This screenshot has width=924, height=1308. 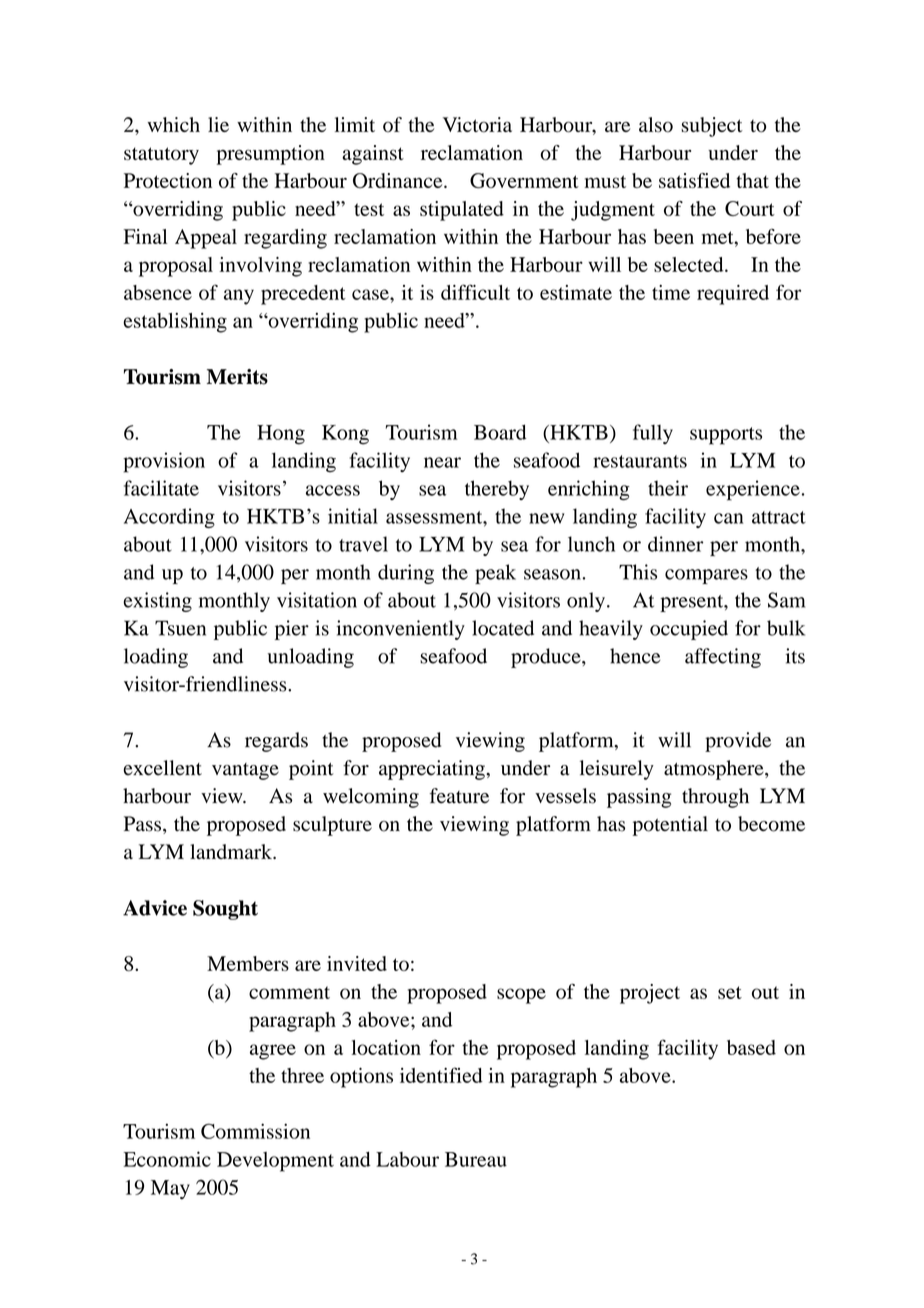 What do you see at coordinates (723, 658) in the screenshot?
I see `affecting` at bounding box center [723, 658].
